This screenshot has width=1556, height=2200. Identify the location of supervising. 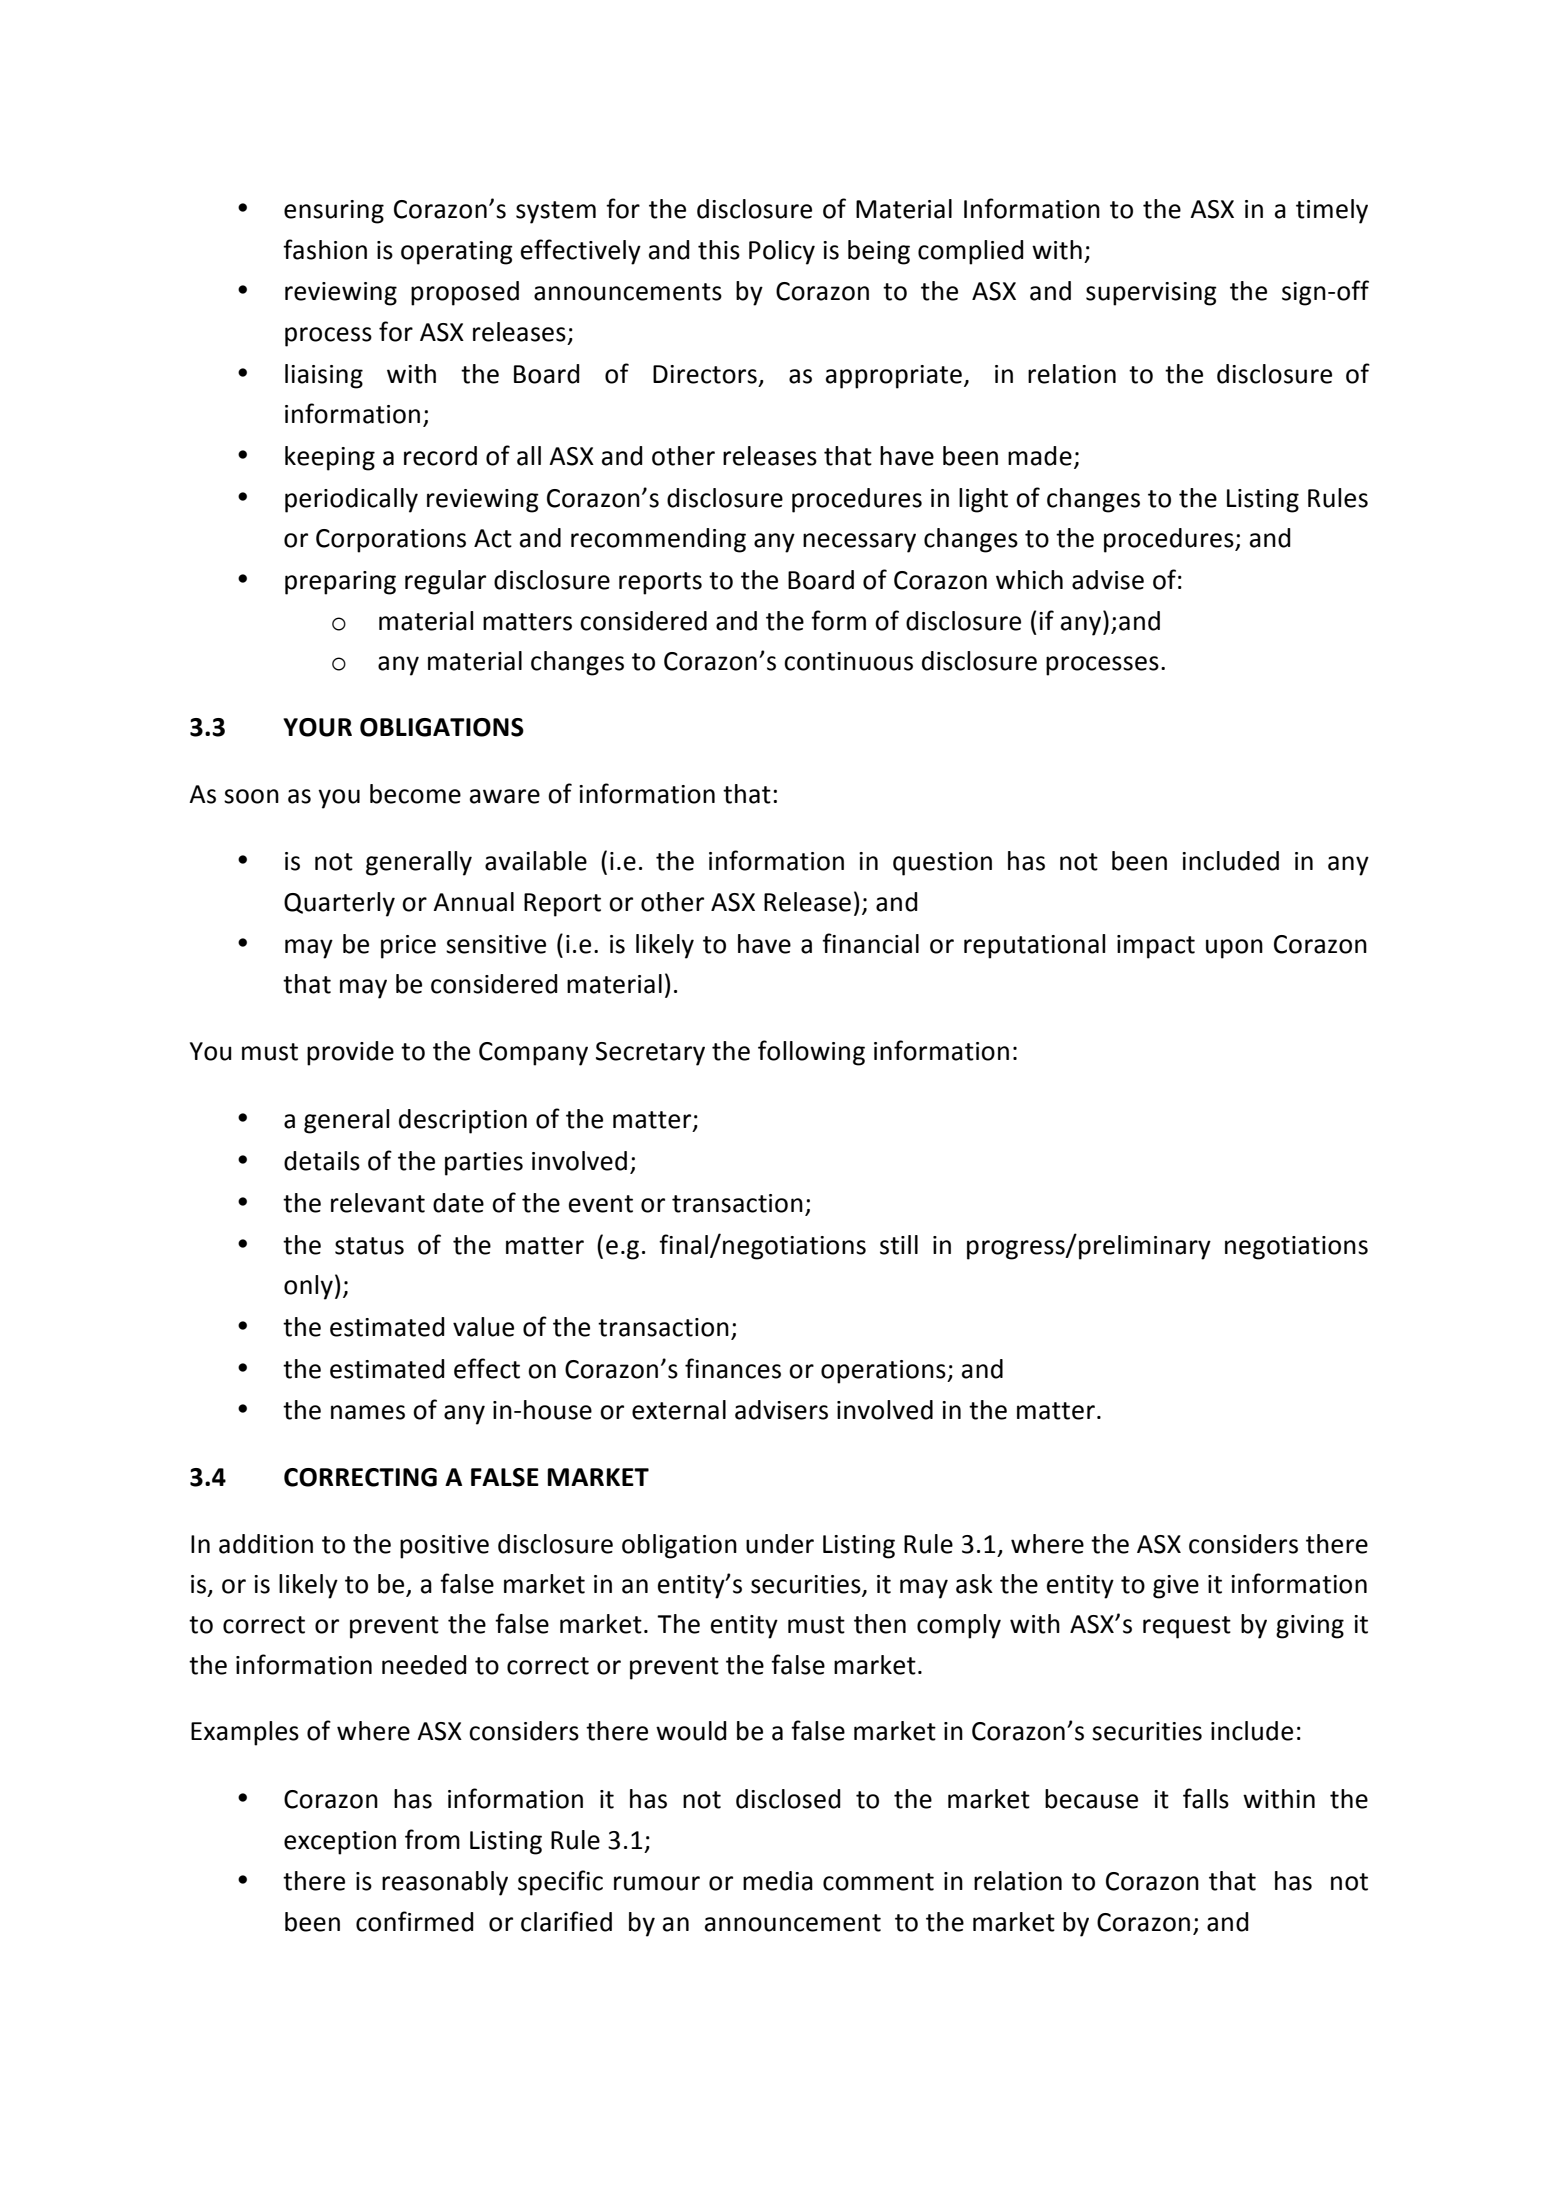
(1151, 294).
